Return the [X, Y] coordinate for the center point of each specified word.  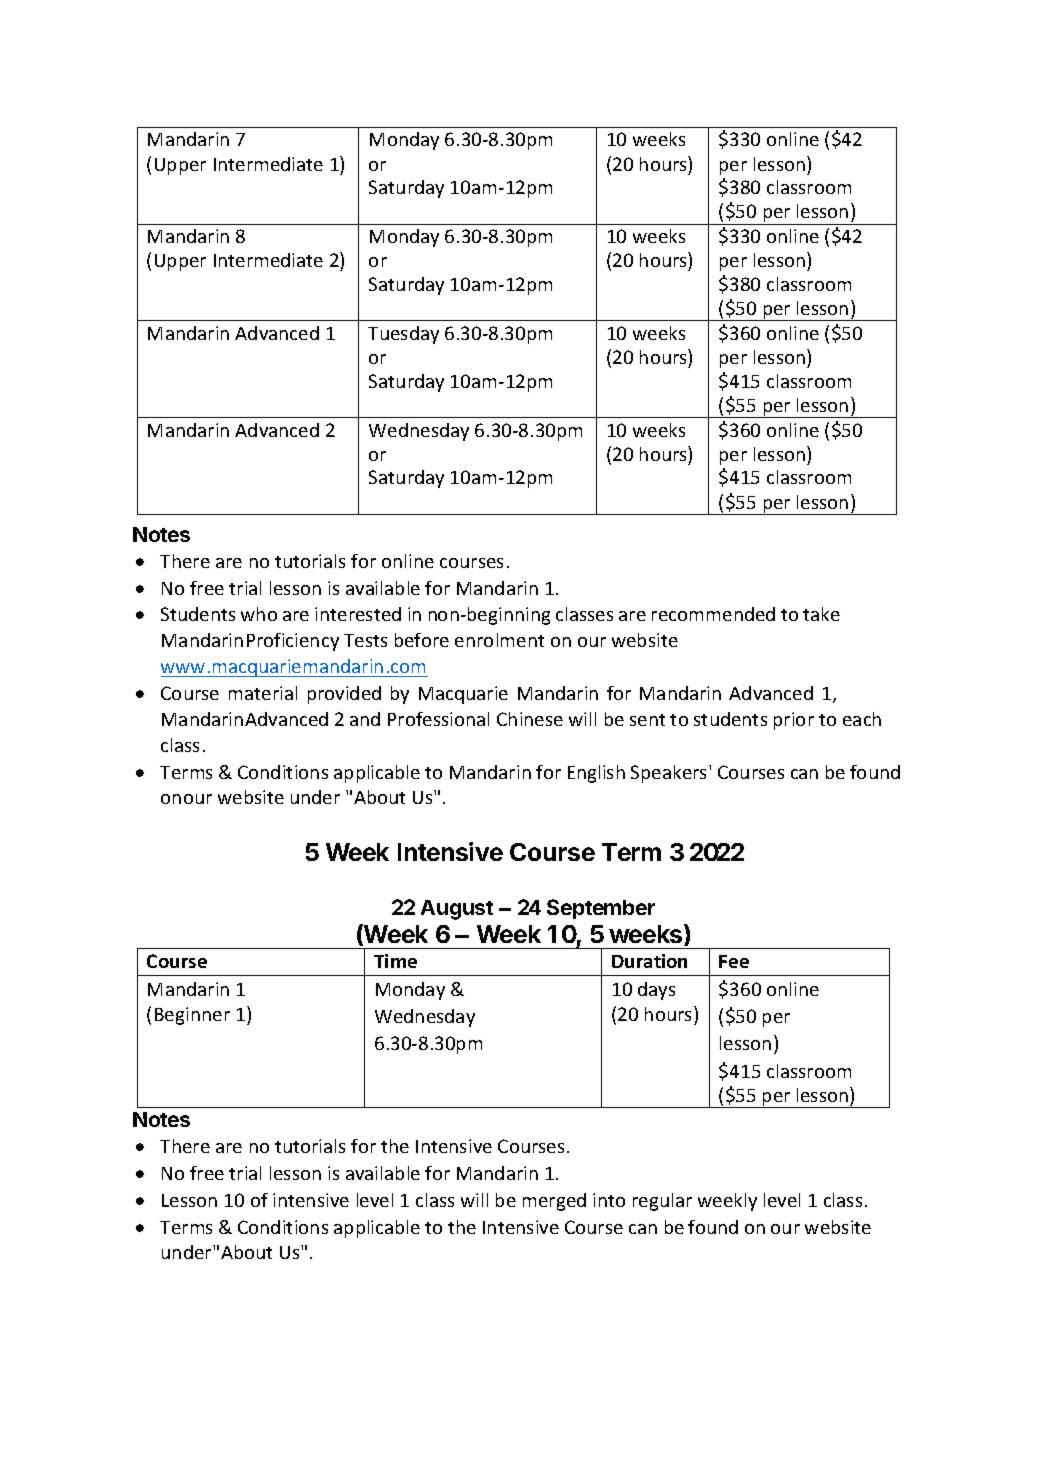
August [457, 910]
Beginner [192, 1016]
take [821, 614]
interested [358, 614]
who [259, 614]
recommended [713, 614]
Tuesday [403, 335]
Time [395, 961]
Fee [734, 961]
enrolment [499, 640]
